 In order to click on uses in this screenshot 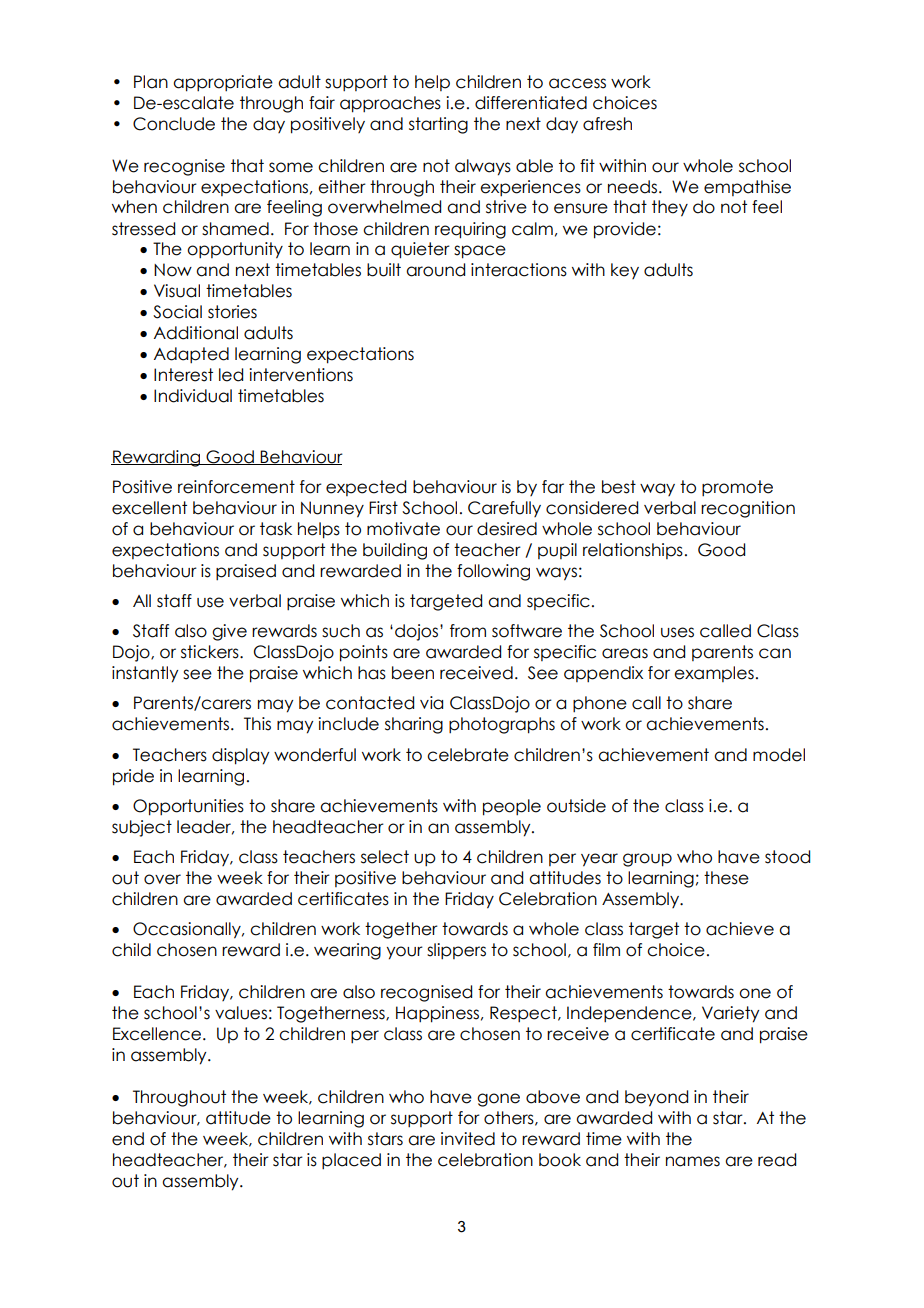, I will do `click(677, 632)`.
